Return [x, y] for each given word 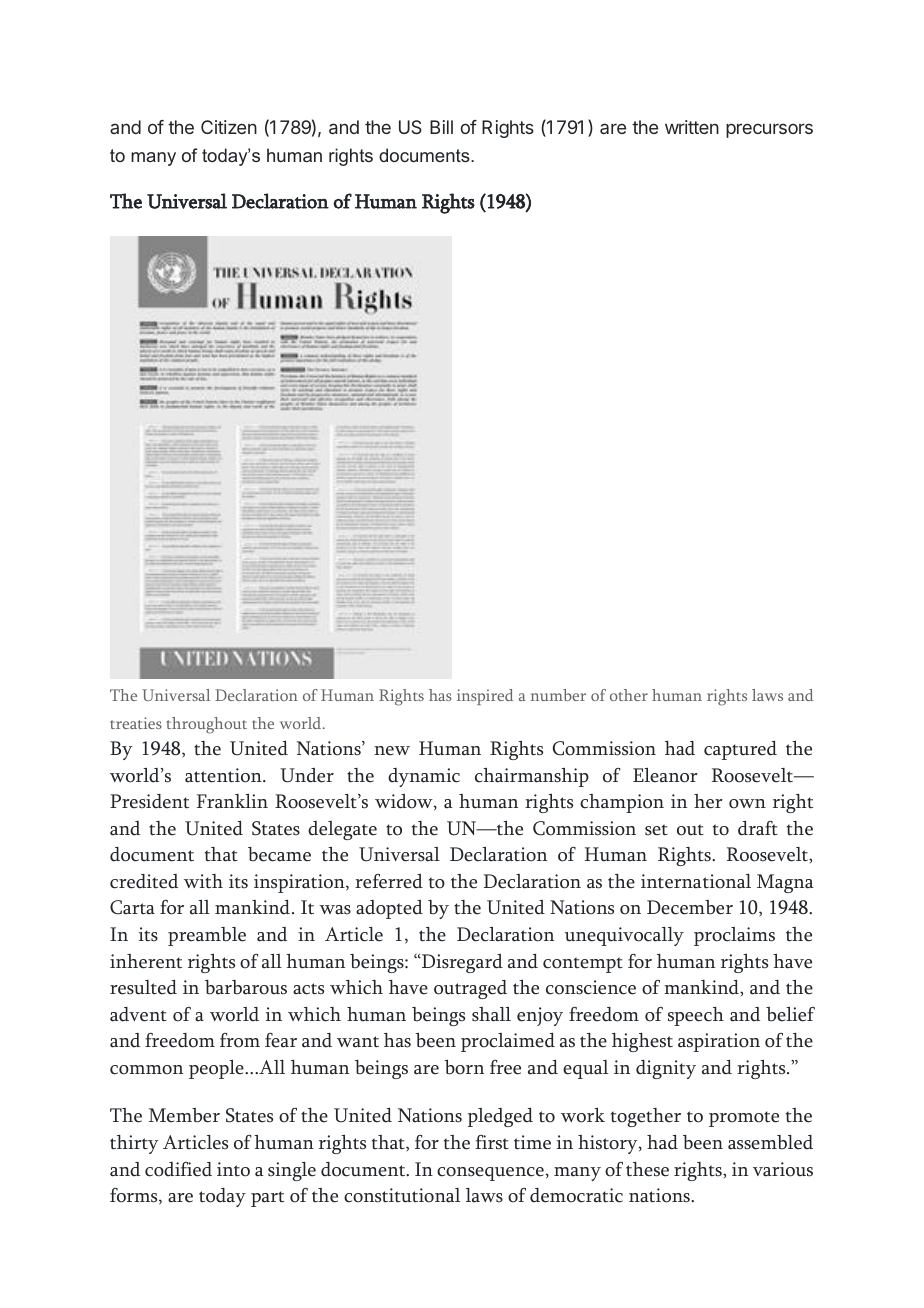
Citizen [229, 127]
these [647, 1169]
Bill [441, 127]
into [233, 1169]
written [692, 127]
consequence [490, 1174]
